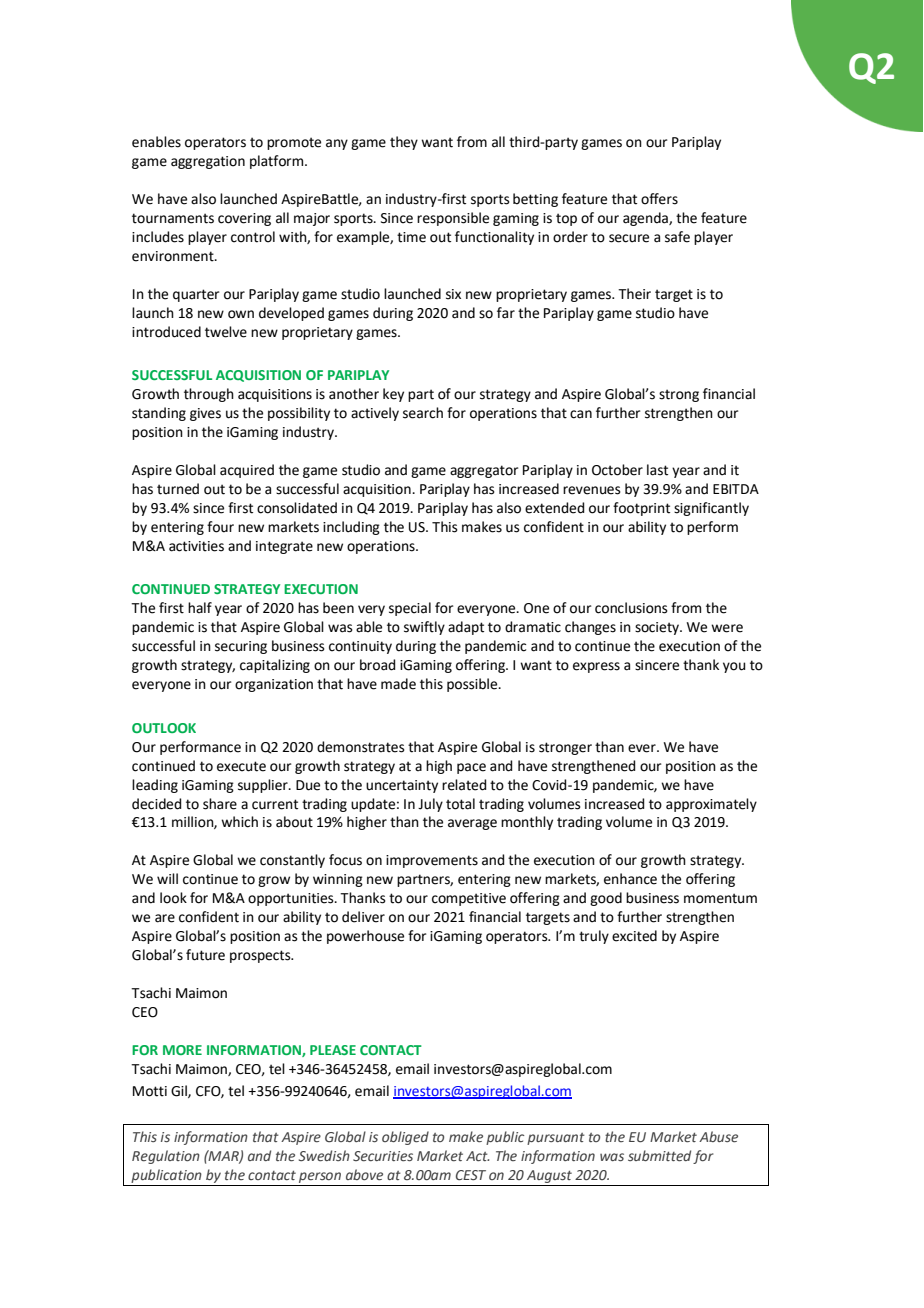 Image resolution: width=924 pixels, height=1308 pixels. What do you see at coordinates (453, 219) in the screenshot?
I see `responsible` at bounding box center [453, 219].
